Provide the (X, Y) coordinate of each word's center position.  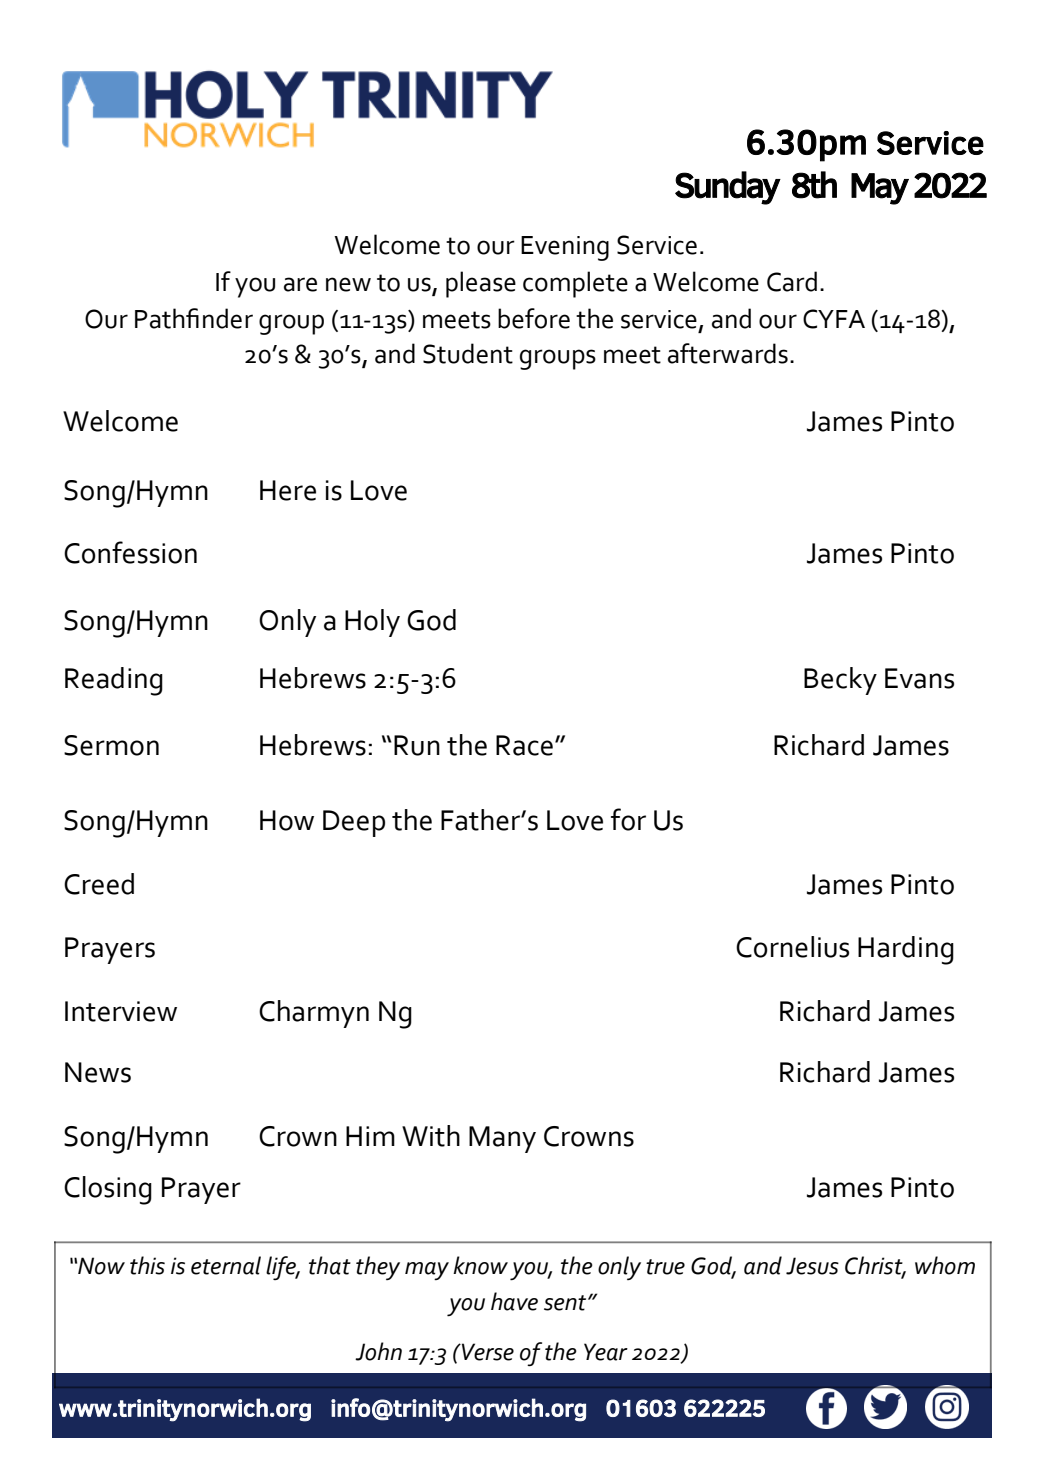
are (300, 284)
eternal (226, 1265)
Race (526, 745)
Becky (840, 681)
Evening (565, 248)
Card (792, 281)
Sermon (111, 745)
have (514, 1301)
